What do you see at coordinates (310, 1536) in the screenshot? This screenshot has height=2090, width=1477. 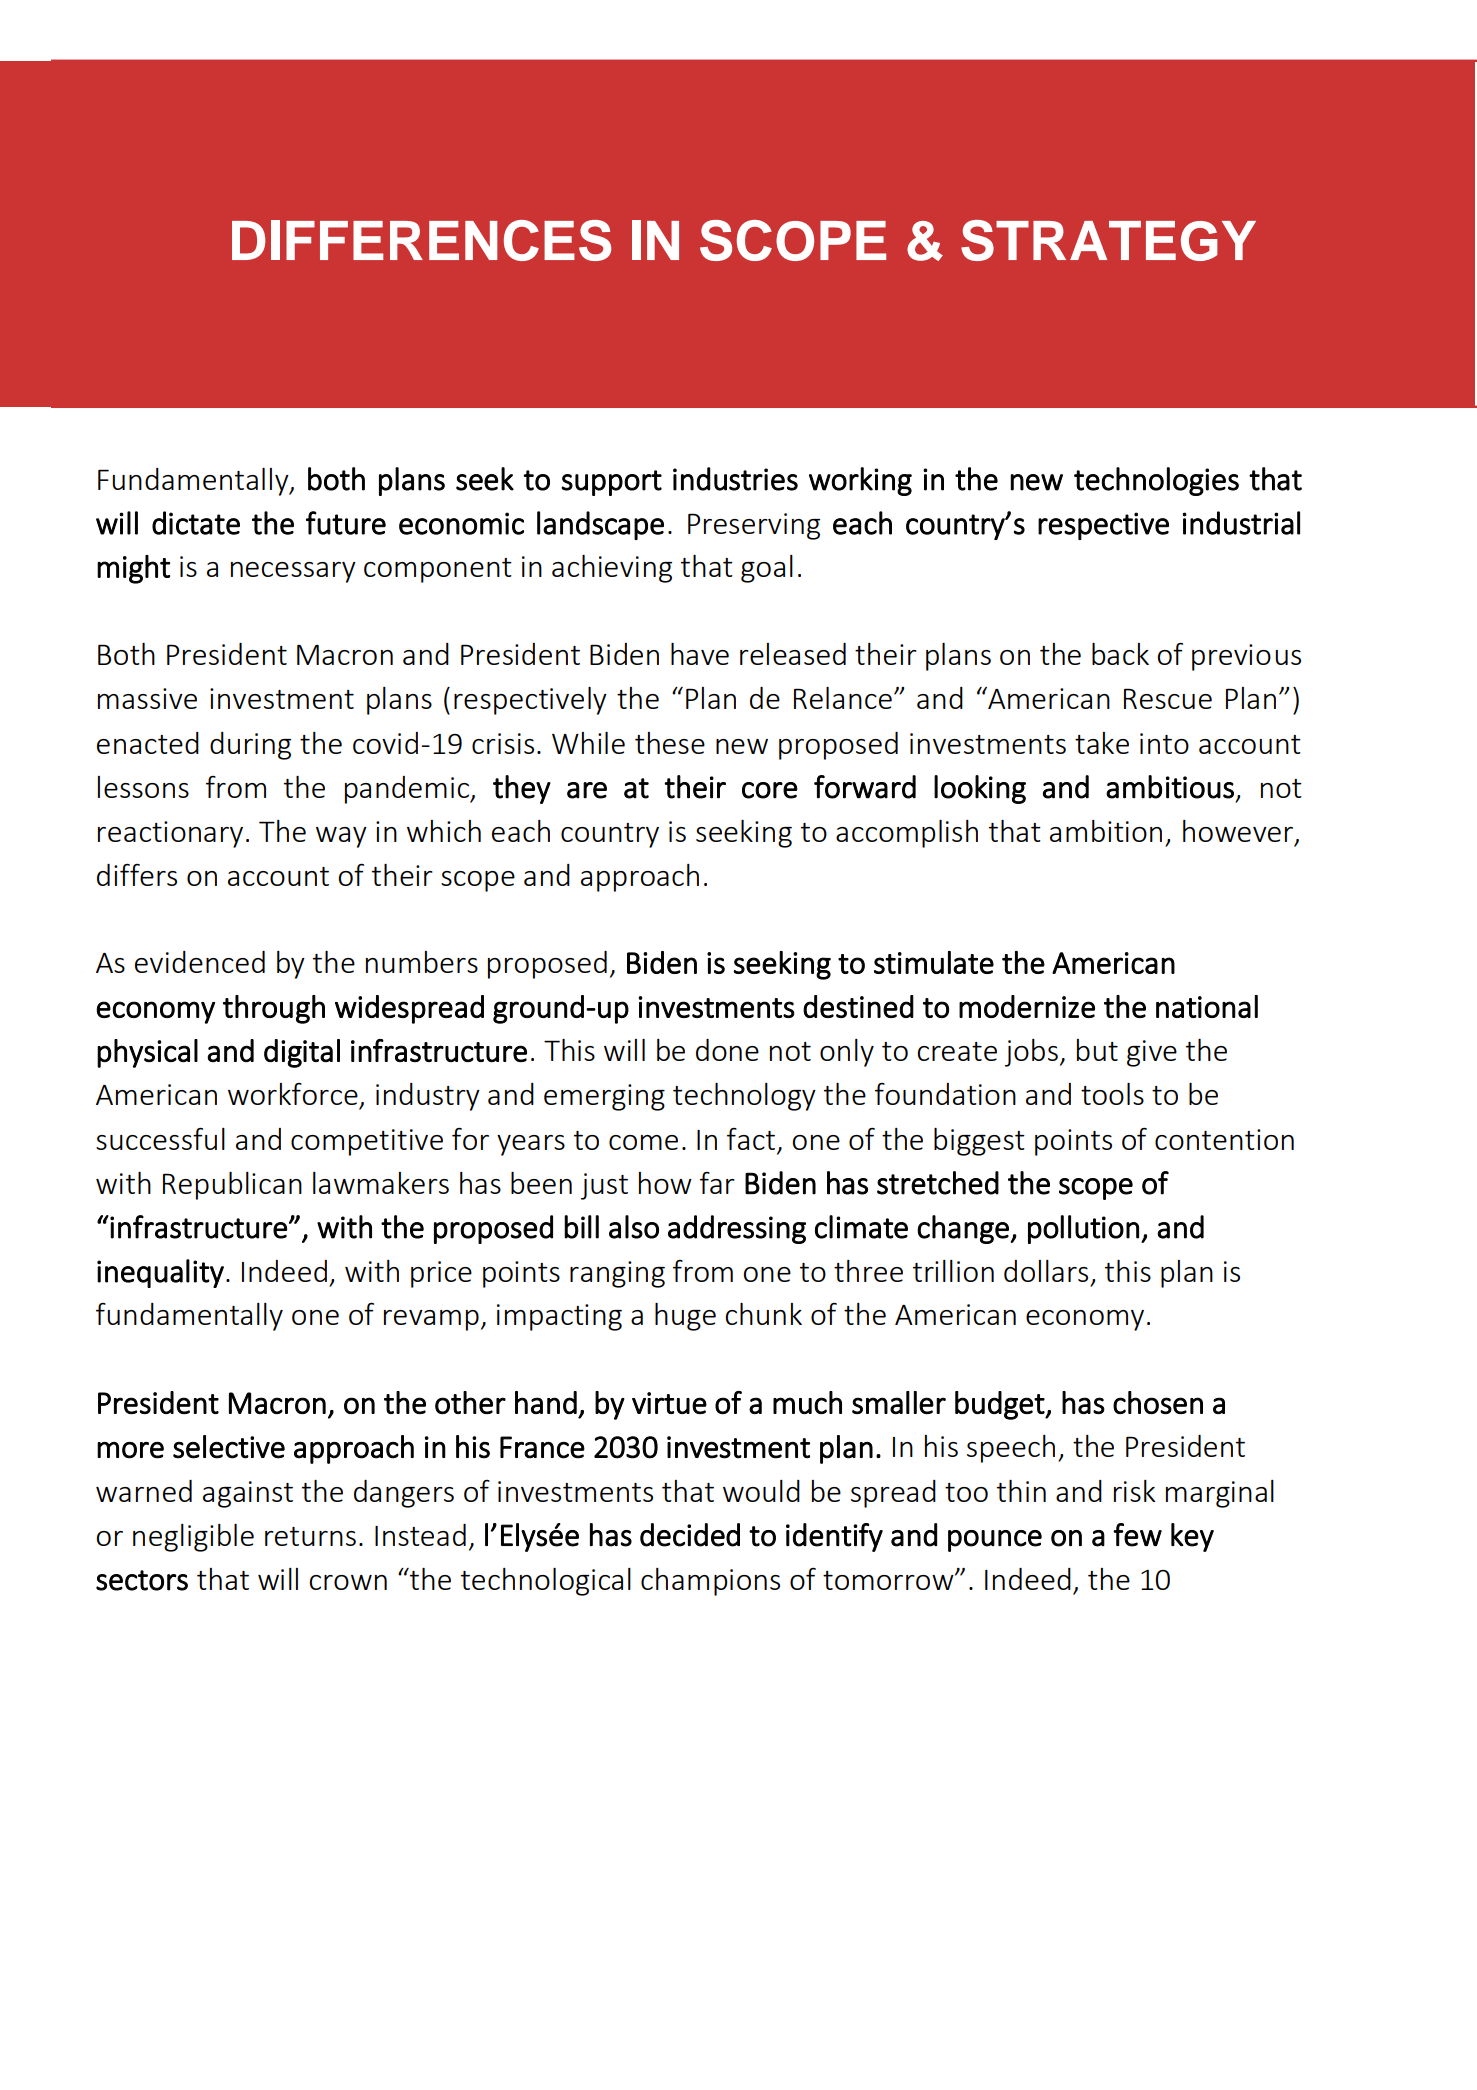 I see `returns` at bounding box center [310, 1536].
